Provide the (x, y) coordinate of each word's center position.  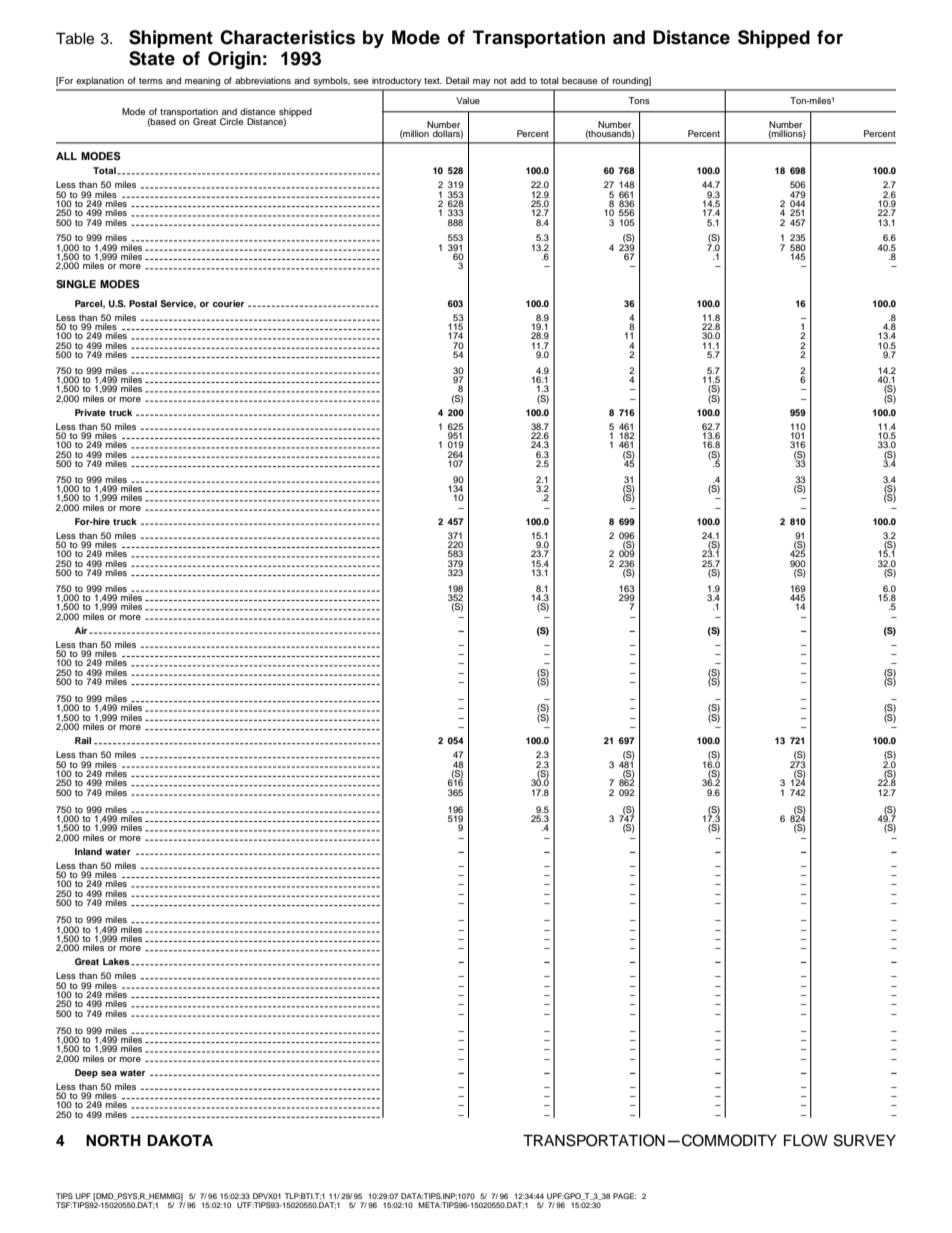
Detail (457, 80)
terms (151, 81)
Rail (83, 740)
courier (228, 303)
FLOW (806, 1140)
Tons (639, 100)
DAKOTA (180, 1140)
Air (82, 630)
